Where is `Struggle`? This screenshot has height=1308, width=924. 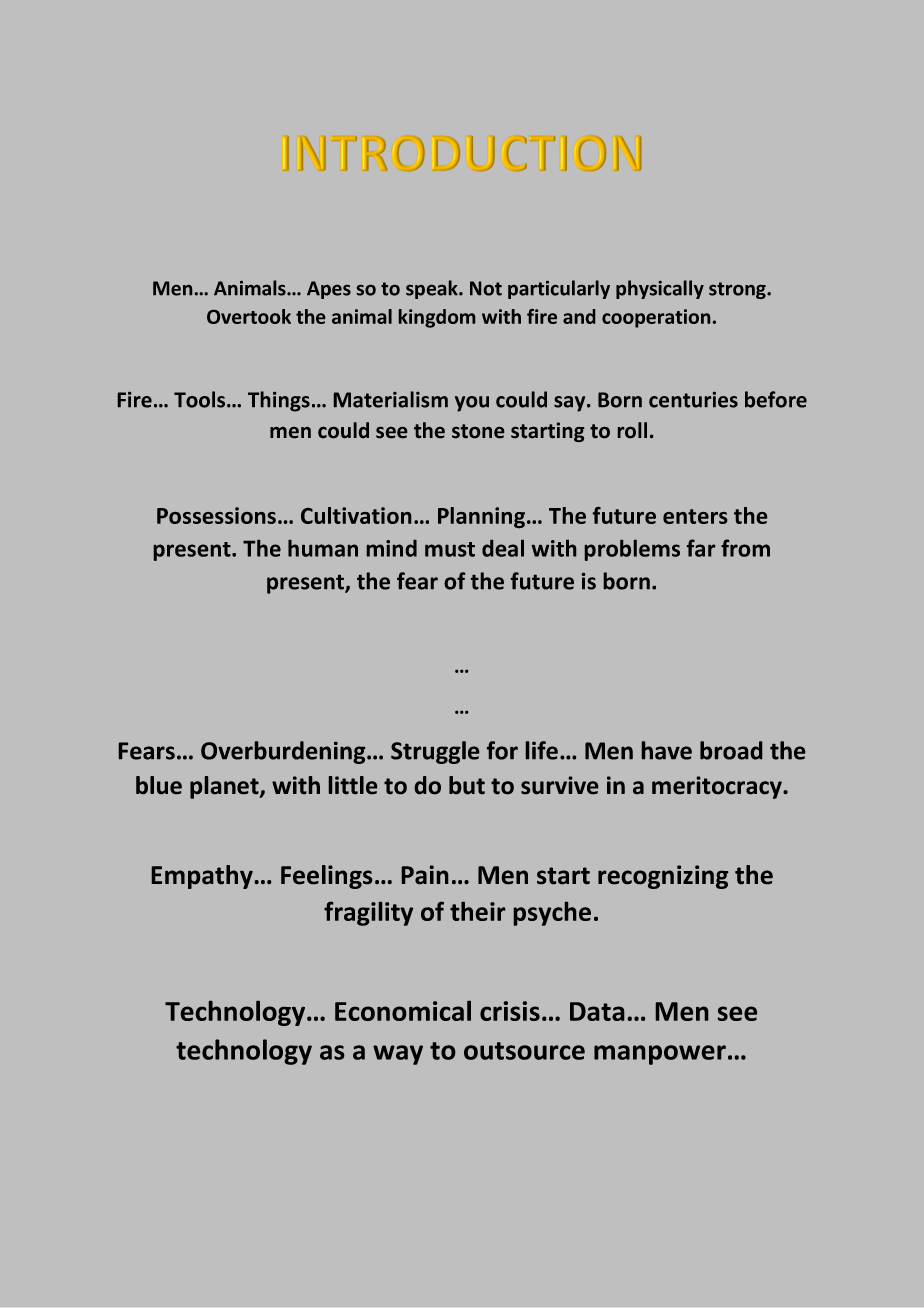
Struggle is located at coordinates (435, 752).
